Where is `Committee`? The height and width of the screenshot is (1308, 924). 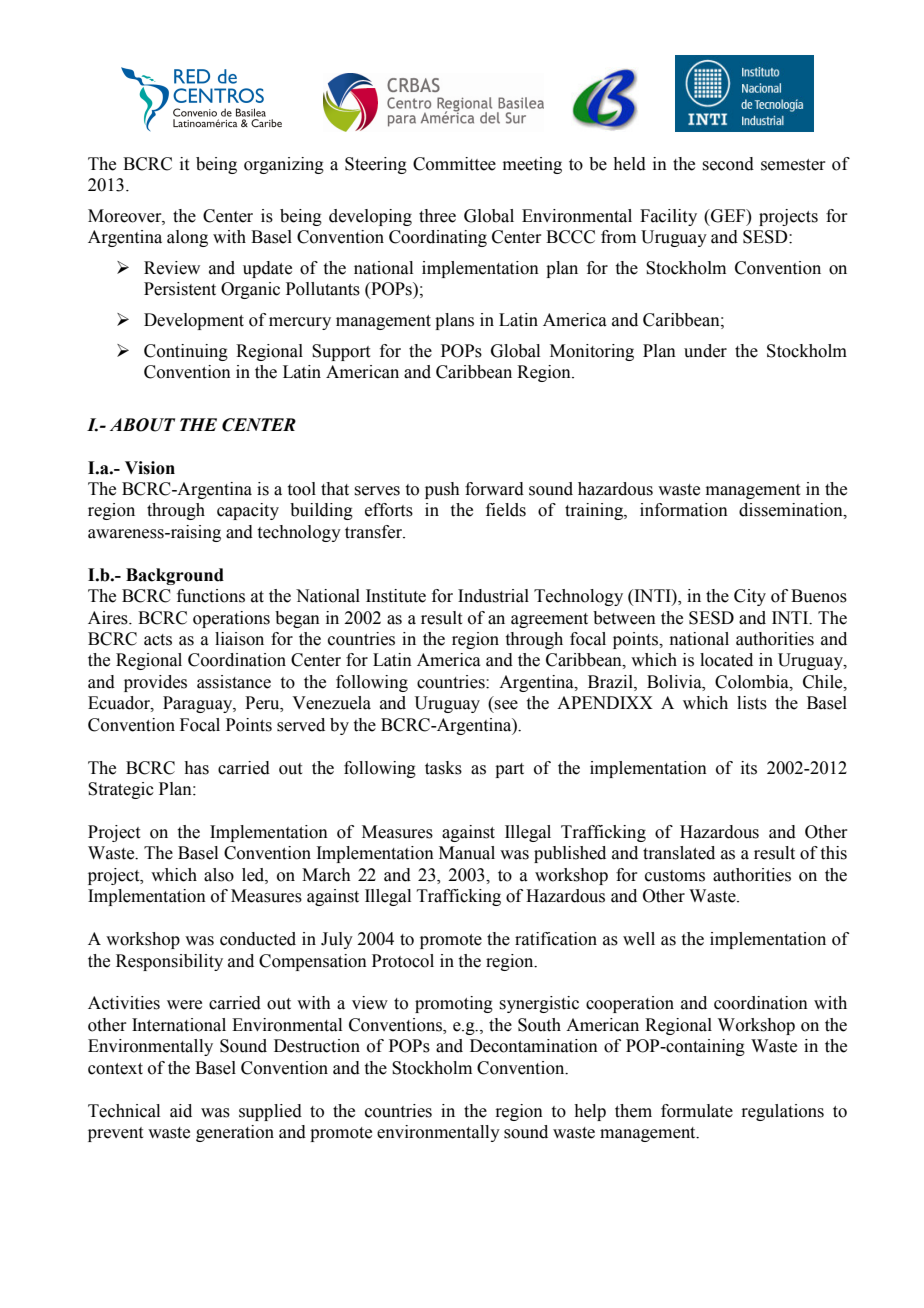
Committee is located at coordinates (454, 164).
